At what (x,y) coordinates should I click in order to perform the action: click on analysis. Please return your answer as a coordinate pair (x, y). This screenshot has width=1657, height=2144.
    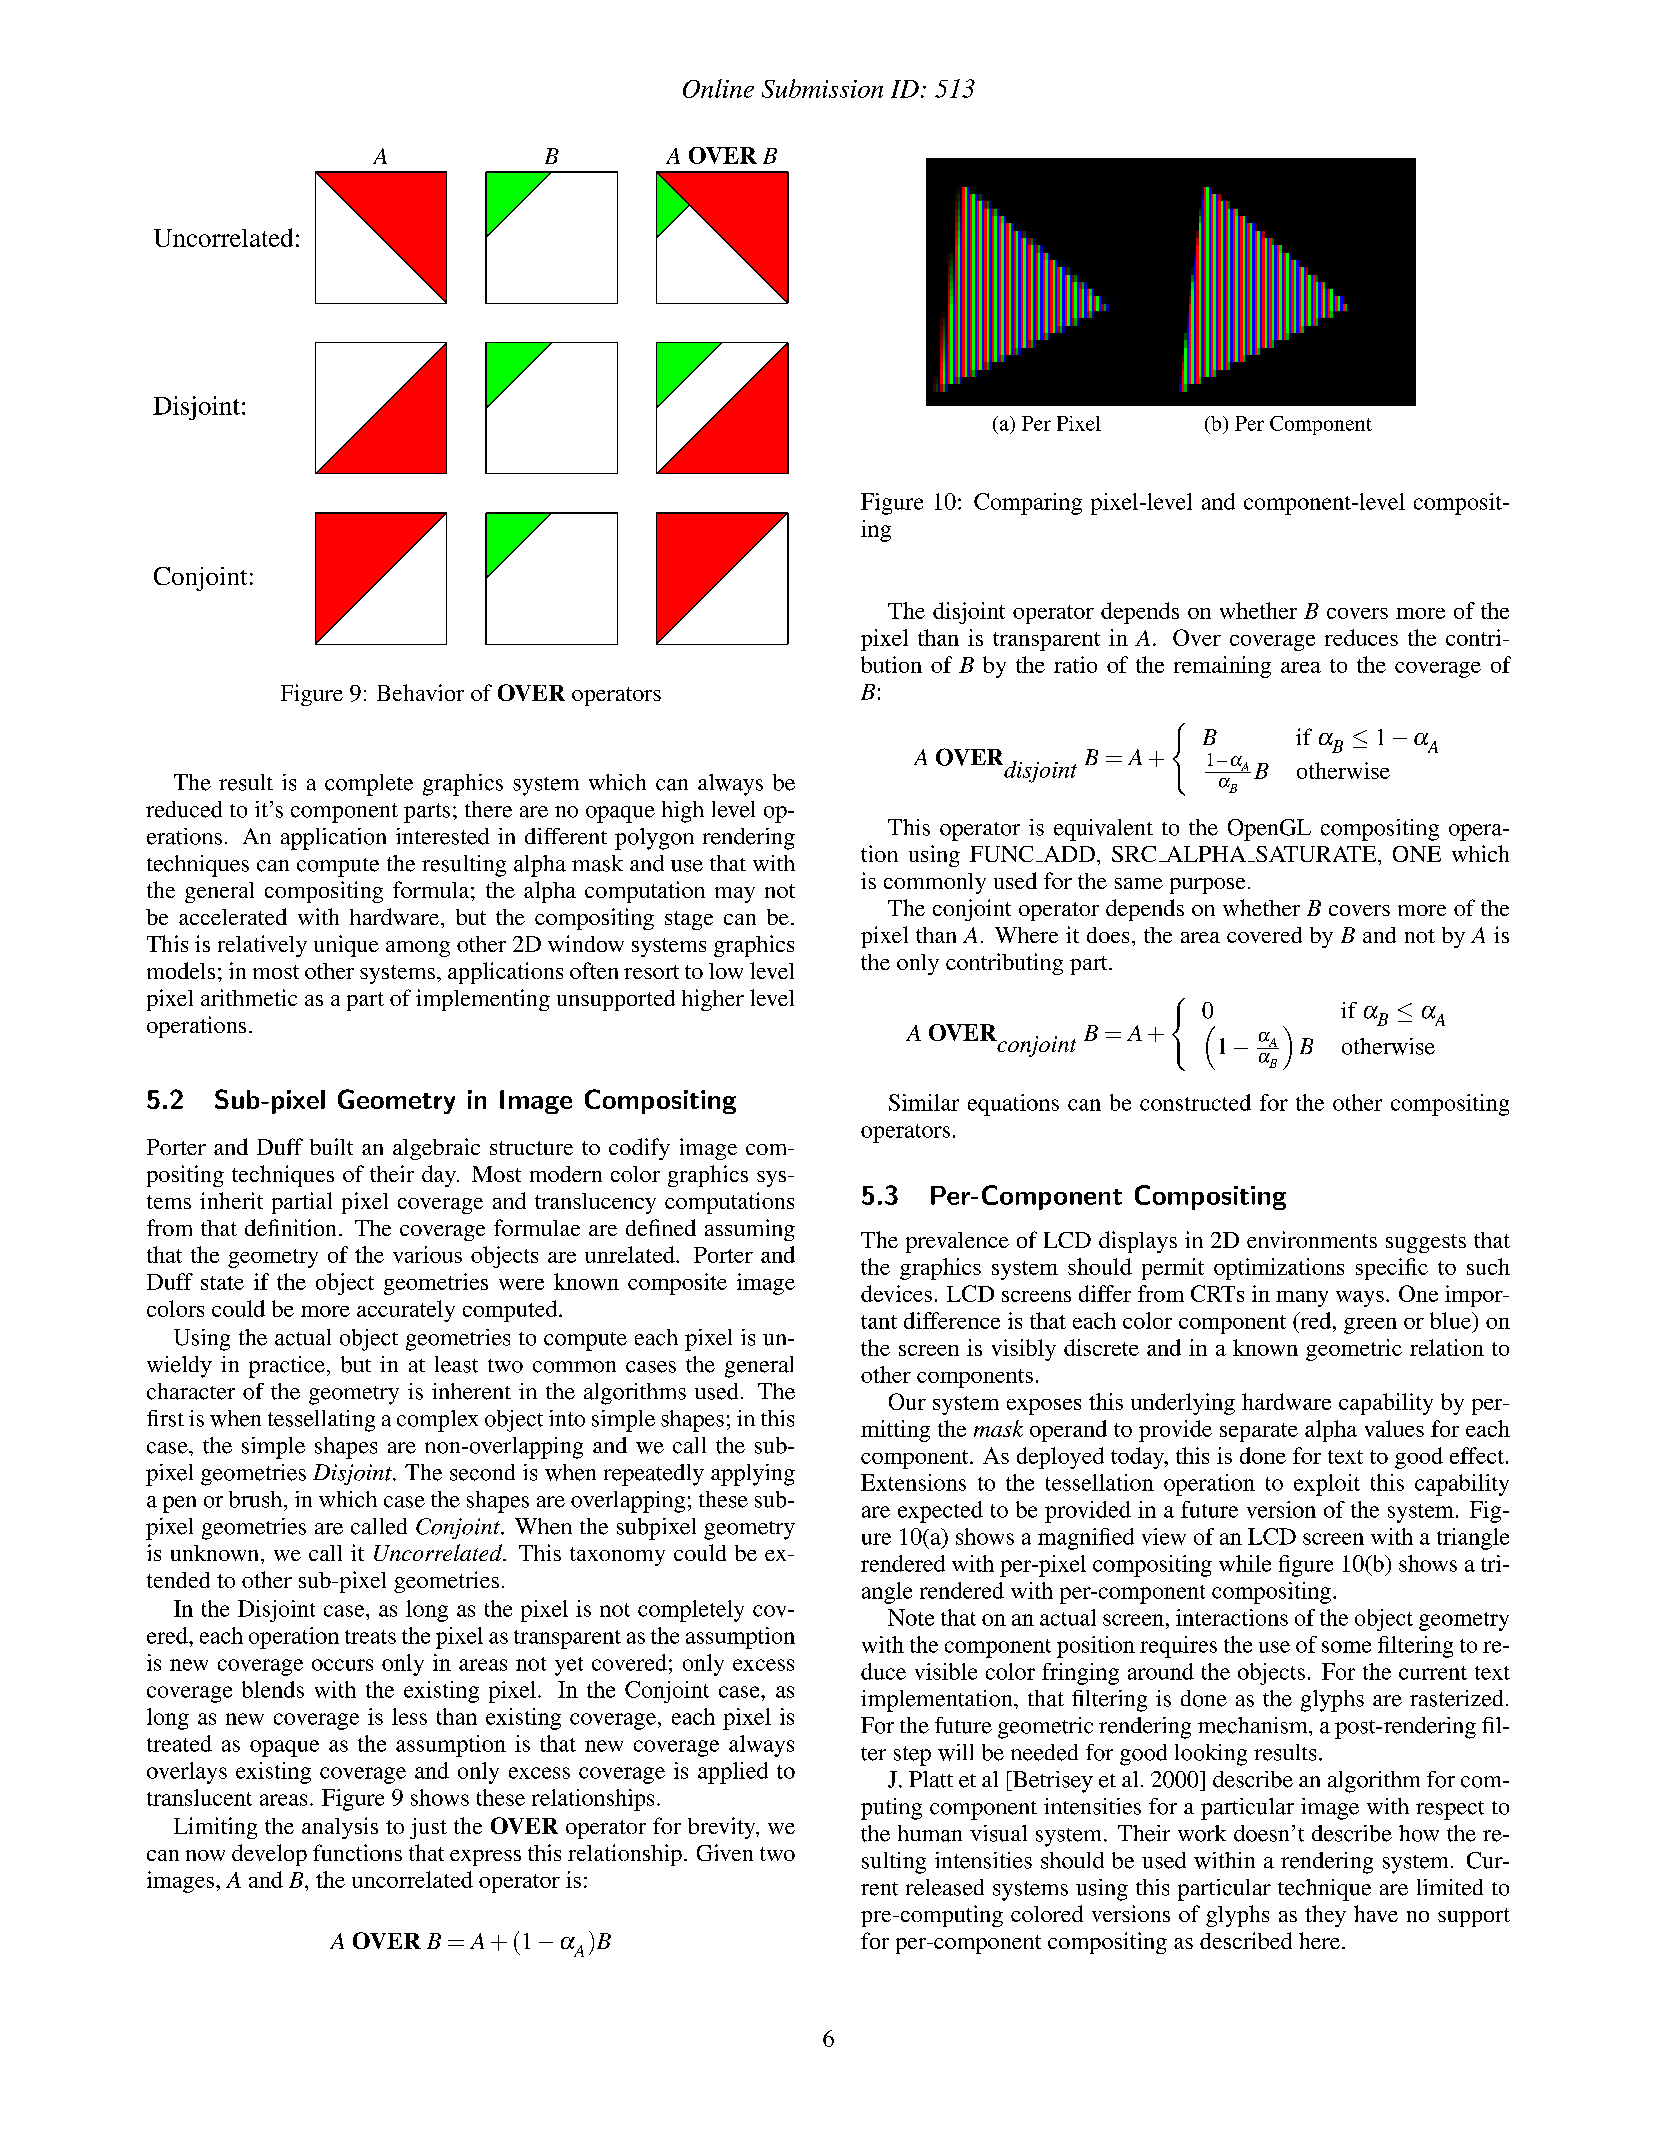
    Looking at the image, I should click on (340, 1828).
